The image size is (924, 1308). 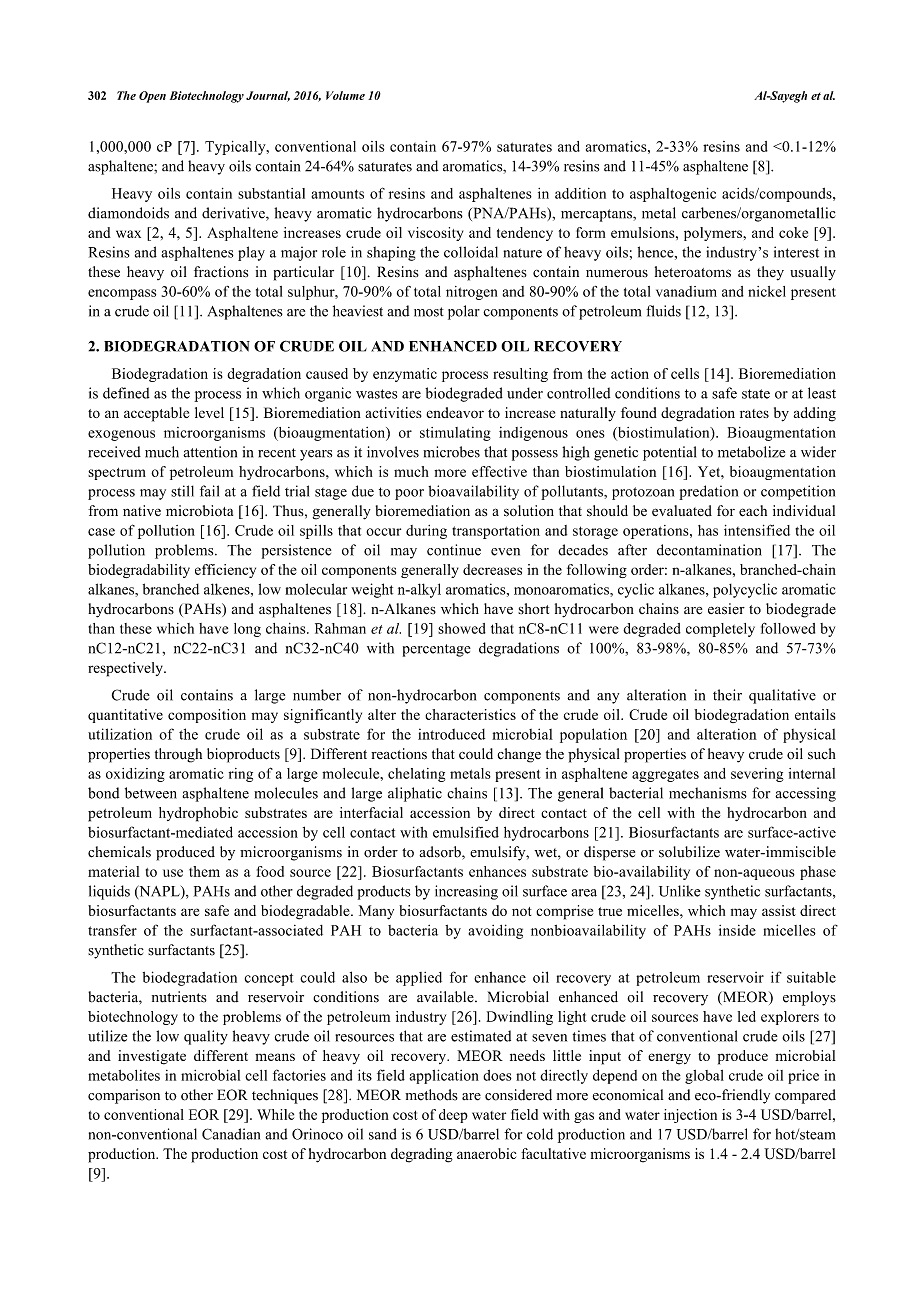 I want to click on attention, so click(x=210, y=452).
